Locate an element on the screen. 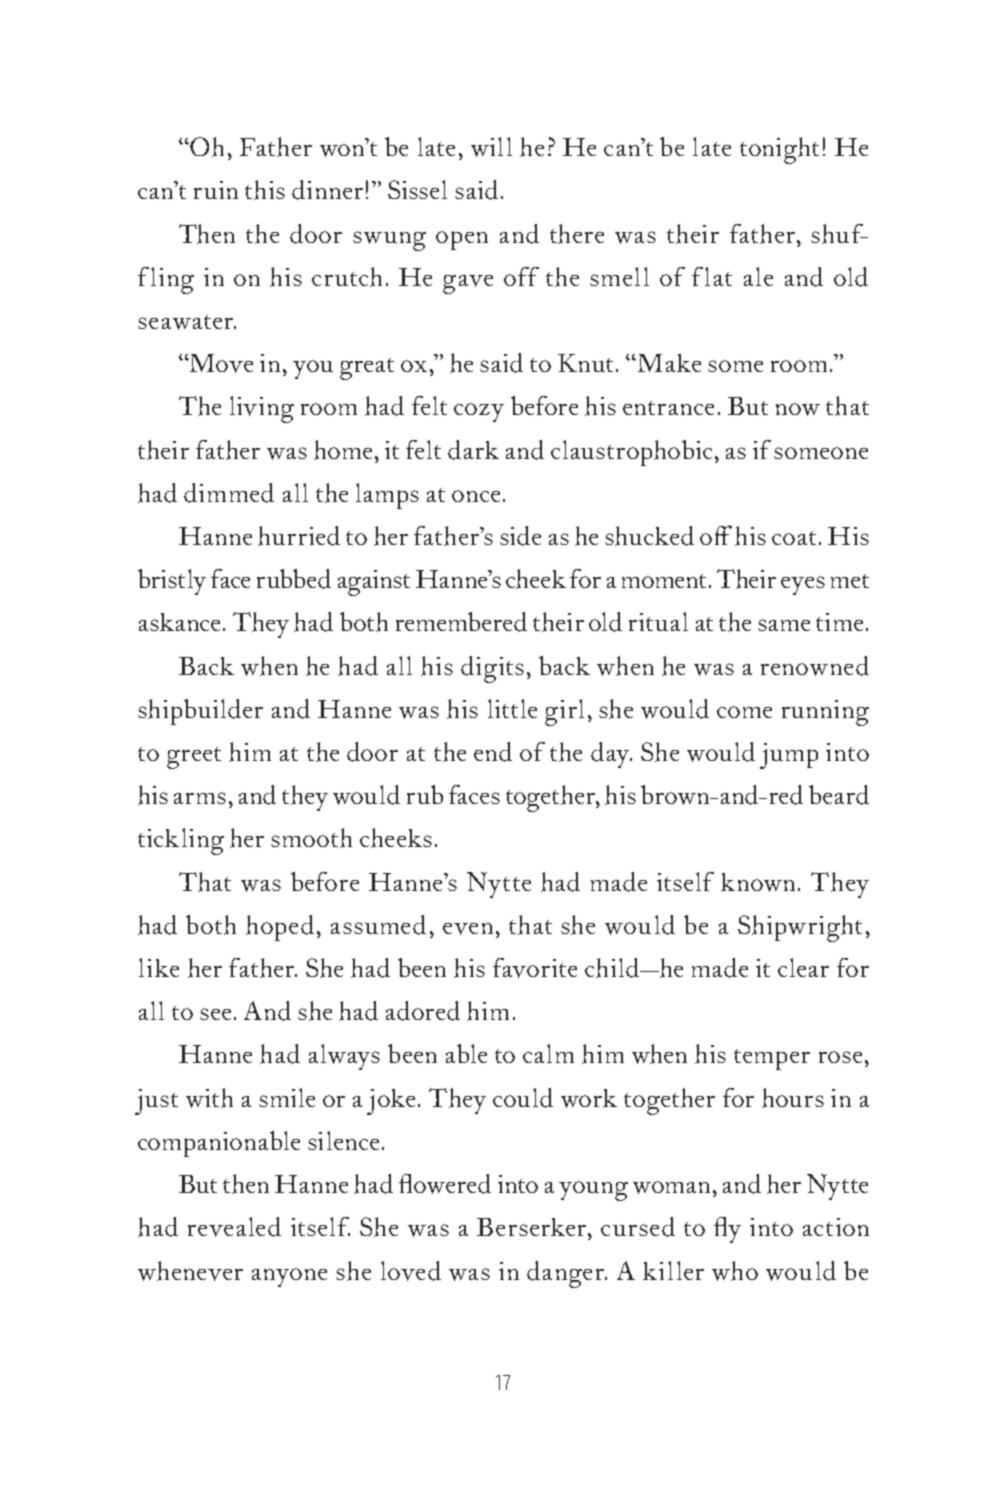 This screenshot has height=1510, width=1007. Berserker is located at coordinates (533, 1227).
